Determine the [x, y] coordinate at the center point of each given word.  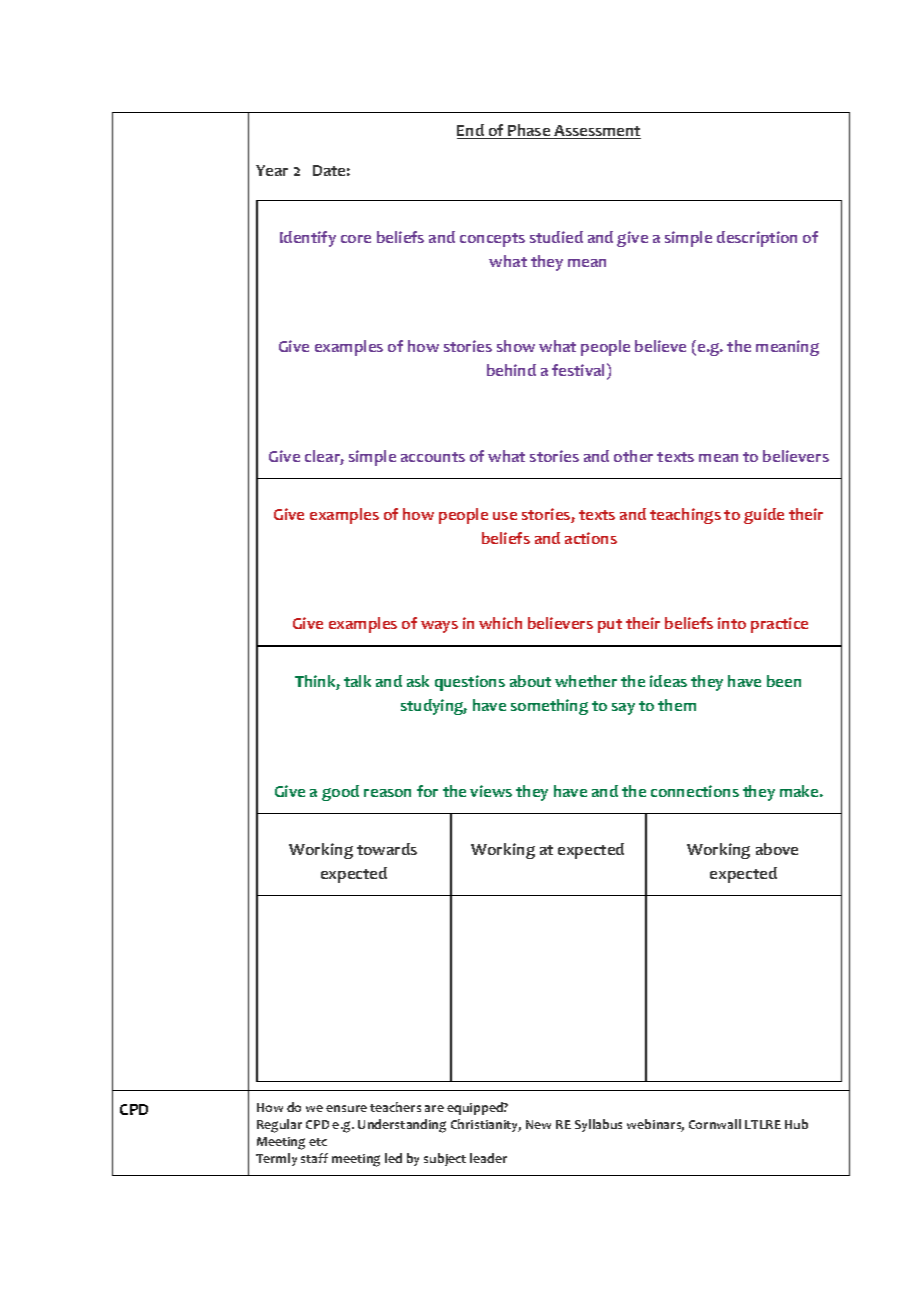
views [491, 791]
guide [764, 516]
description [757, 239]
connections [695, 791]
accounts [433, 457]
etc [318, 1142]
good [340, 793]
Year [272, 170]
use [505, 516]
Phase [529, 131]
